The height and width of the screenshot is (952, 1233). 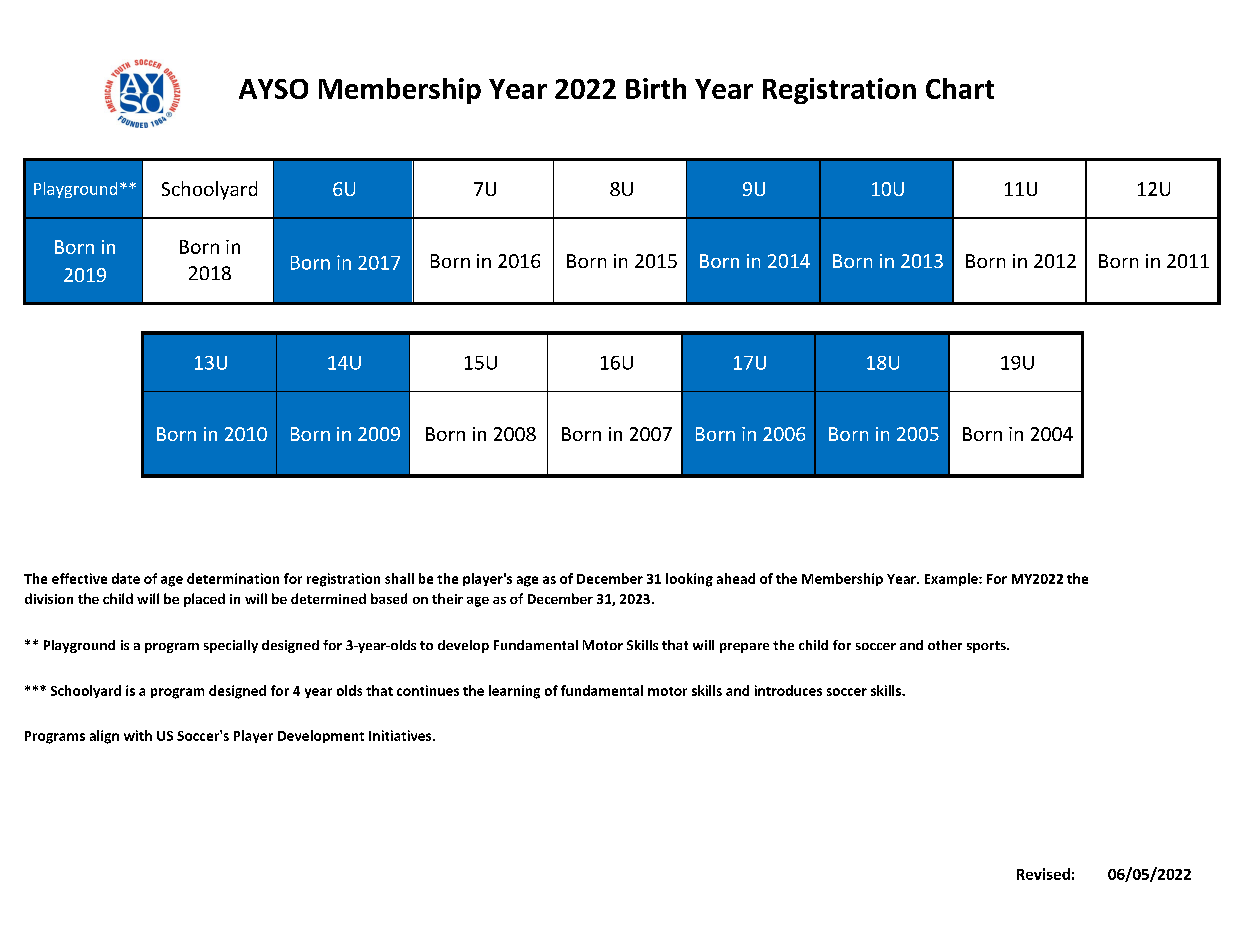 I want to click on their, so click(x=447, y=598).
